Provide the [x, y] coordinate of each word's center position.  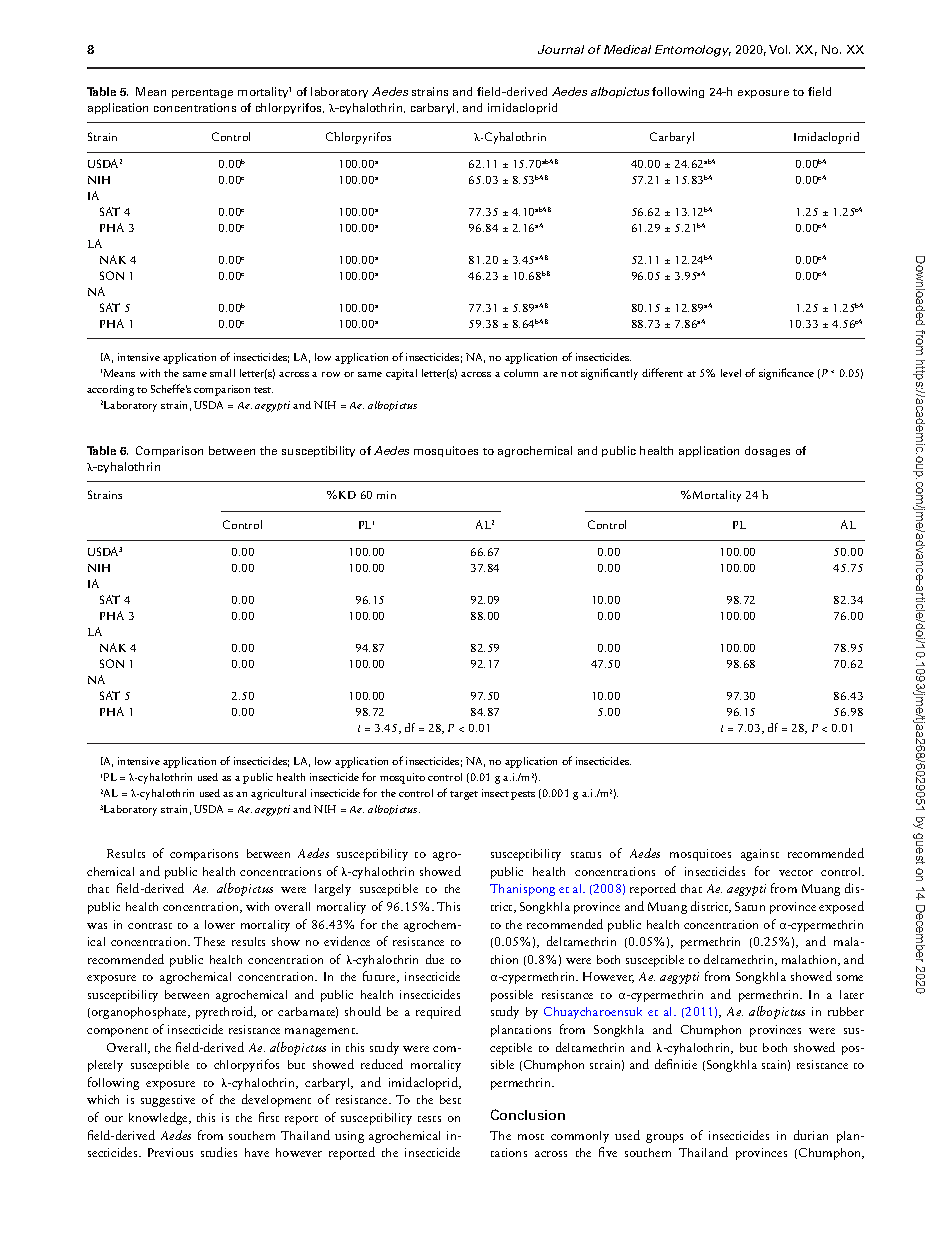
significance [786, 374]
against [760, 855]
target [464, 795]
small [222, 373]
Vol [779, 49]
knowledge [159, 1118]
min [386, 495]
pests [523, 795]
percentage [202, 93]
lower [220, 924]
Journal [561, 49]
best [450, 1099]
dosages [767, 451]
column [521, 373]
